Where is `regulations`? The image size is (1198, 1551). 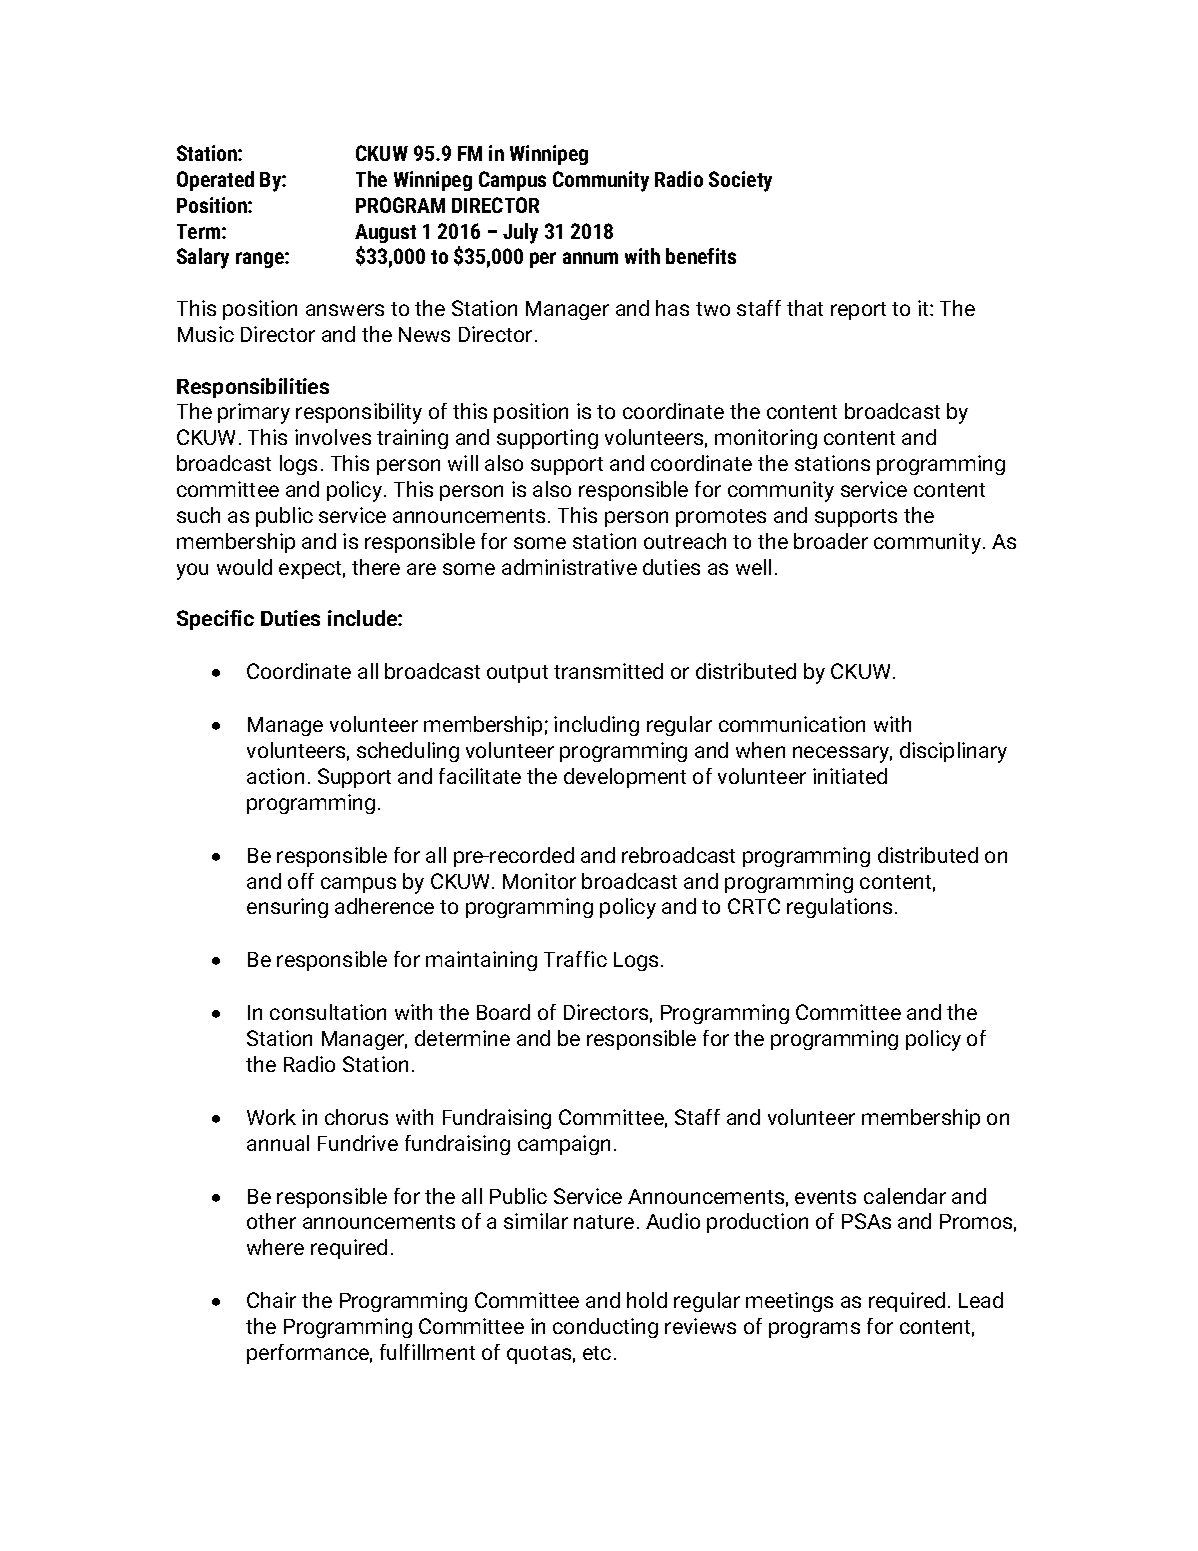 regulations is located at coordinates (839, 908).
